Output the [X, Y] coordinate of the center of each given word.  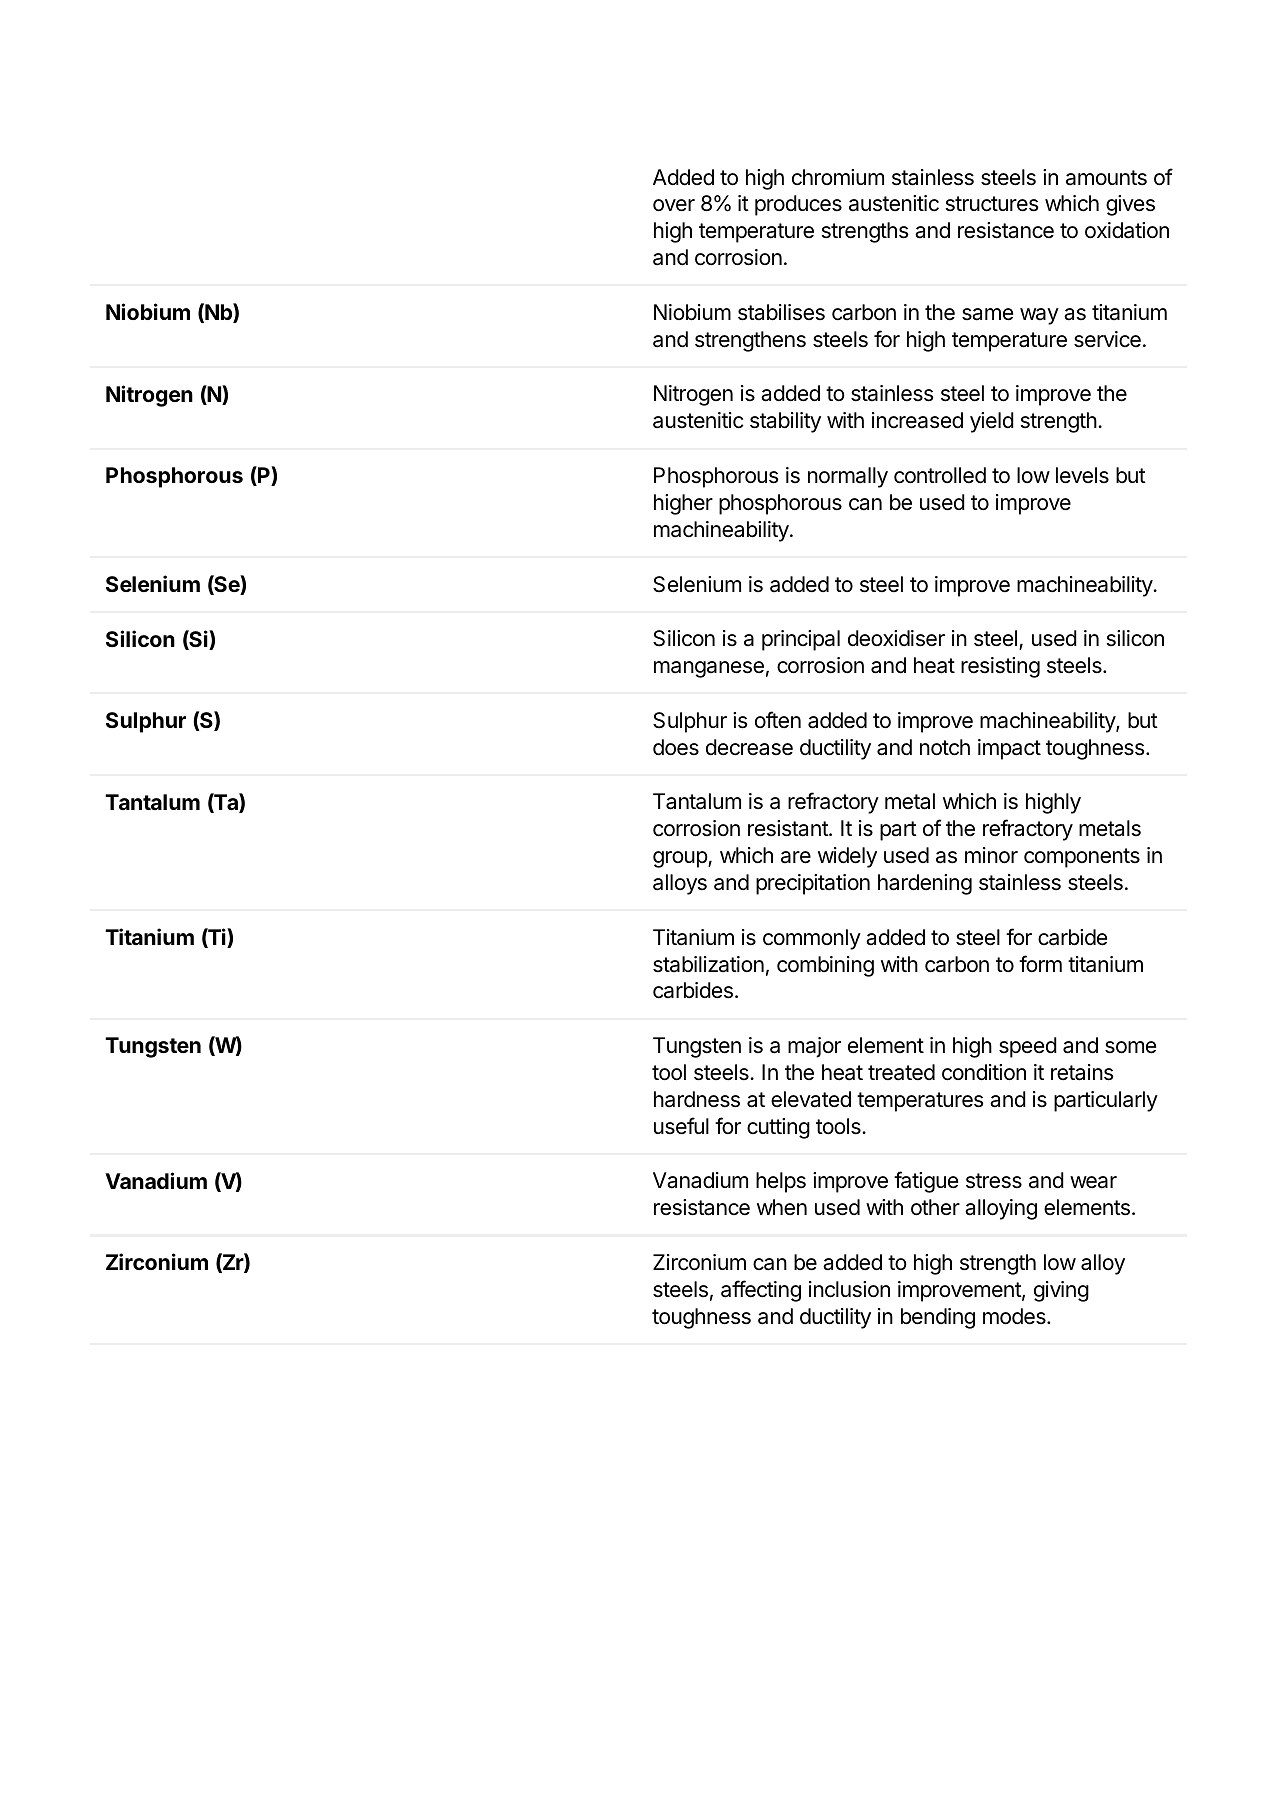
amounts [1106, 178]
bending [938, 1318]
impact [1009, 749]
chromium [838, 177]
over [674, 205]
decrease [749, 747]
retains [1082, 1072]
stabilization [708, 964]
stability [785, 422]
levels [1082, 475]
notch [945, 747]
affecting [761, 1291]
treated [901, 1072]
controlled [940, 475]
